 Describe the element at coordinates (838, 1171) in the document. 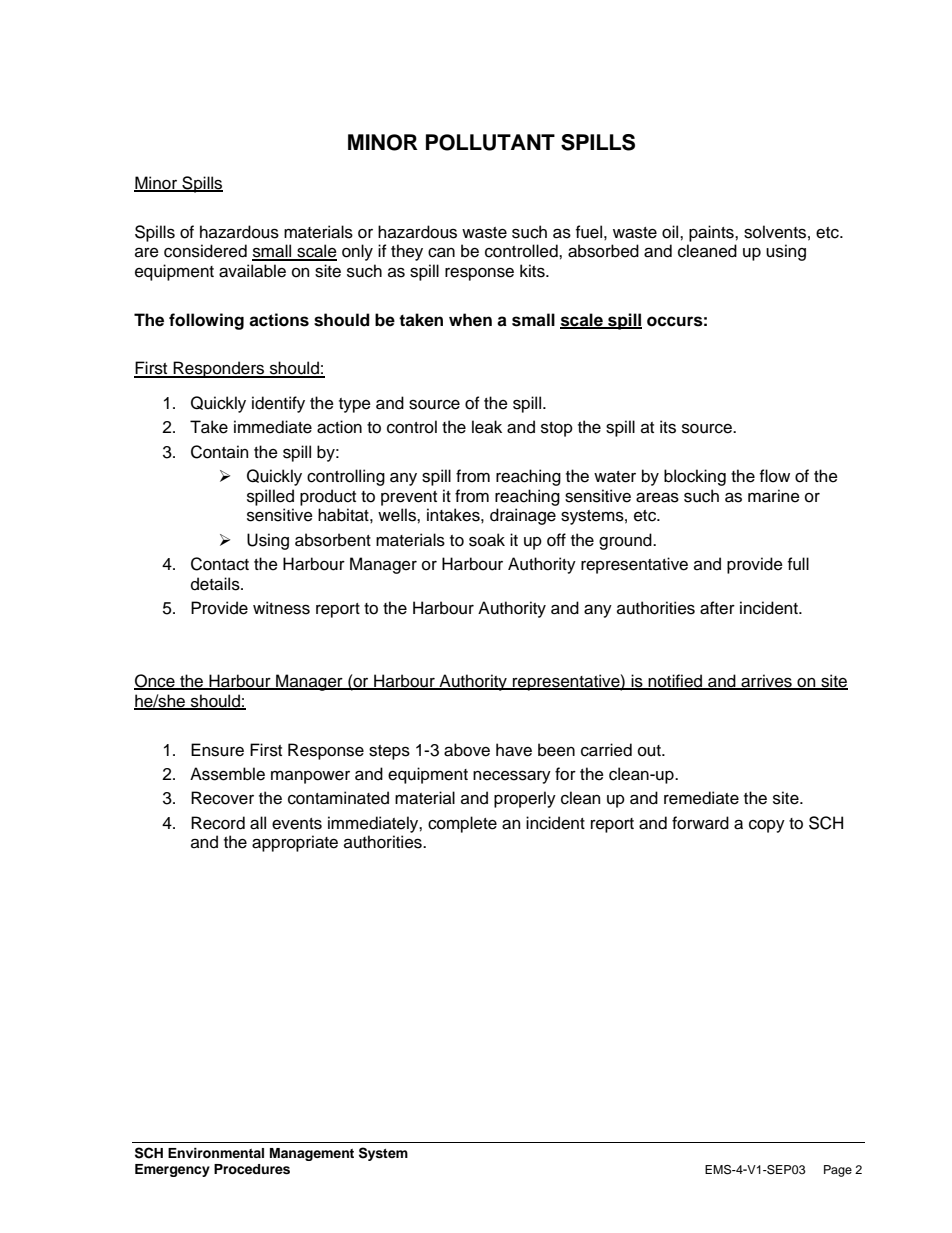

I see `Page` at that location.
